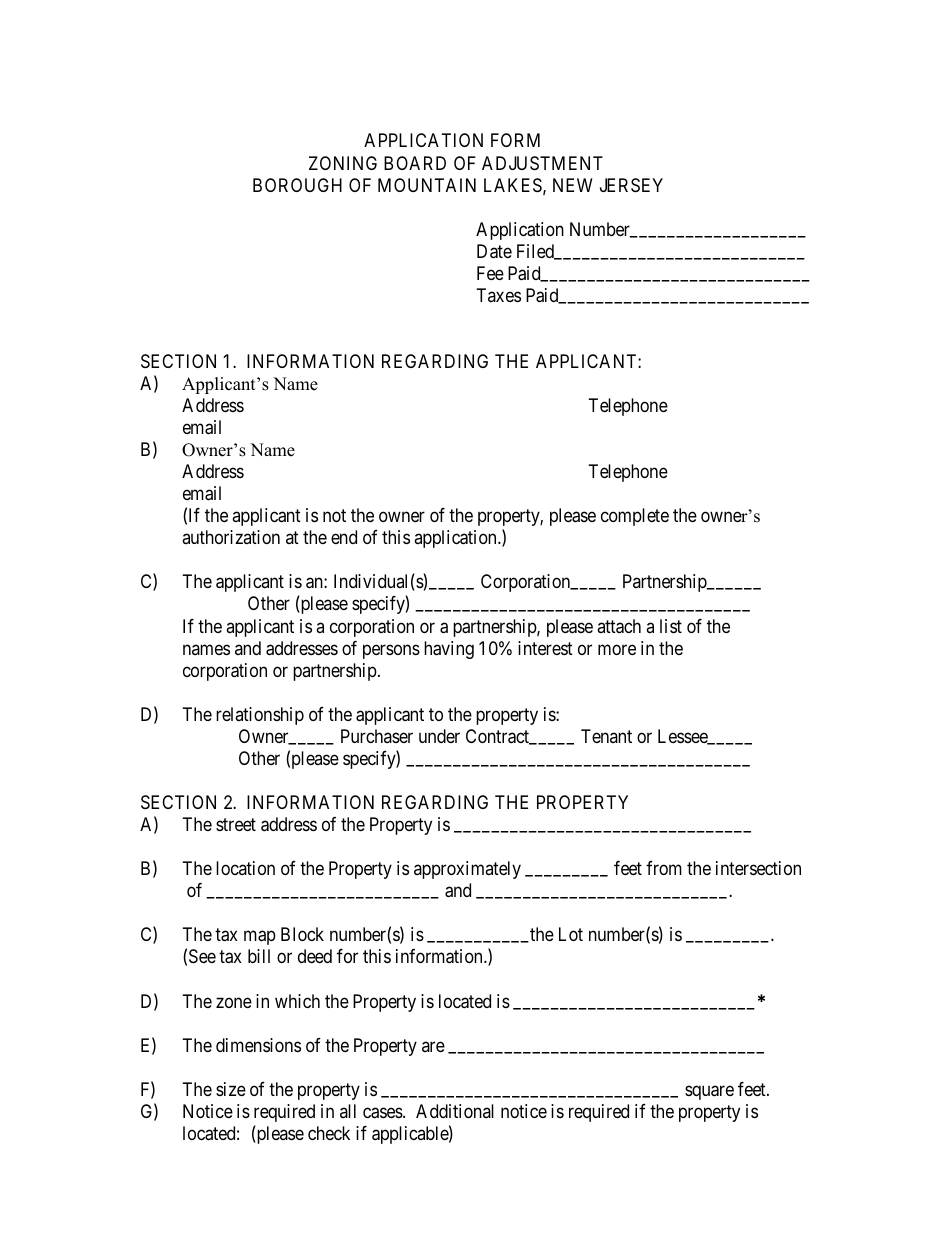 This screenshot has width=952, height=1233. What do you see at coordinates (631, 185) in the screenshot?
I see `JERSEY` at bounding box center [631, 185].
